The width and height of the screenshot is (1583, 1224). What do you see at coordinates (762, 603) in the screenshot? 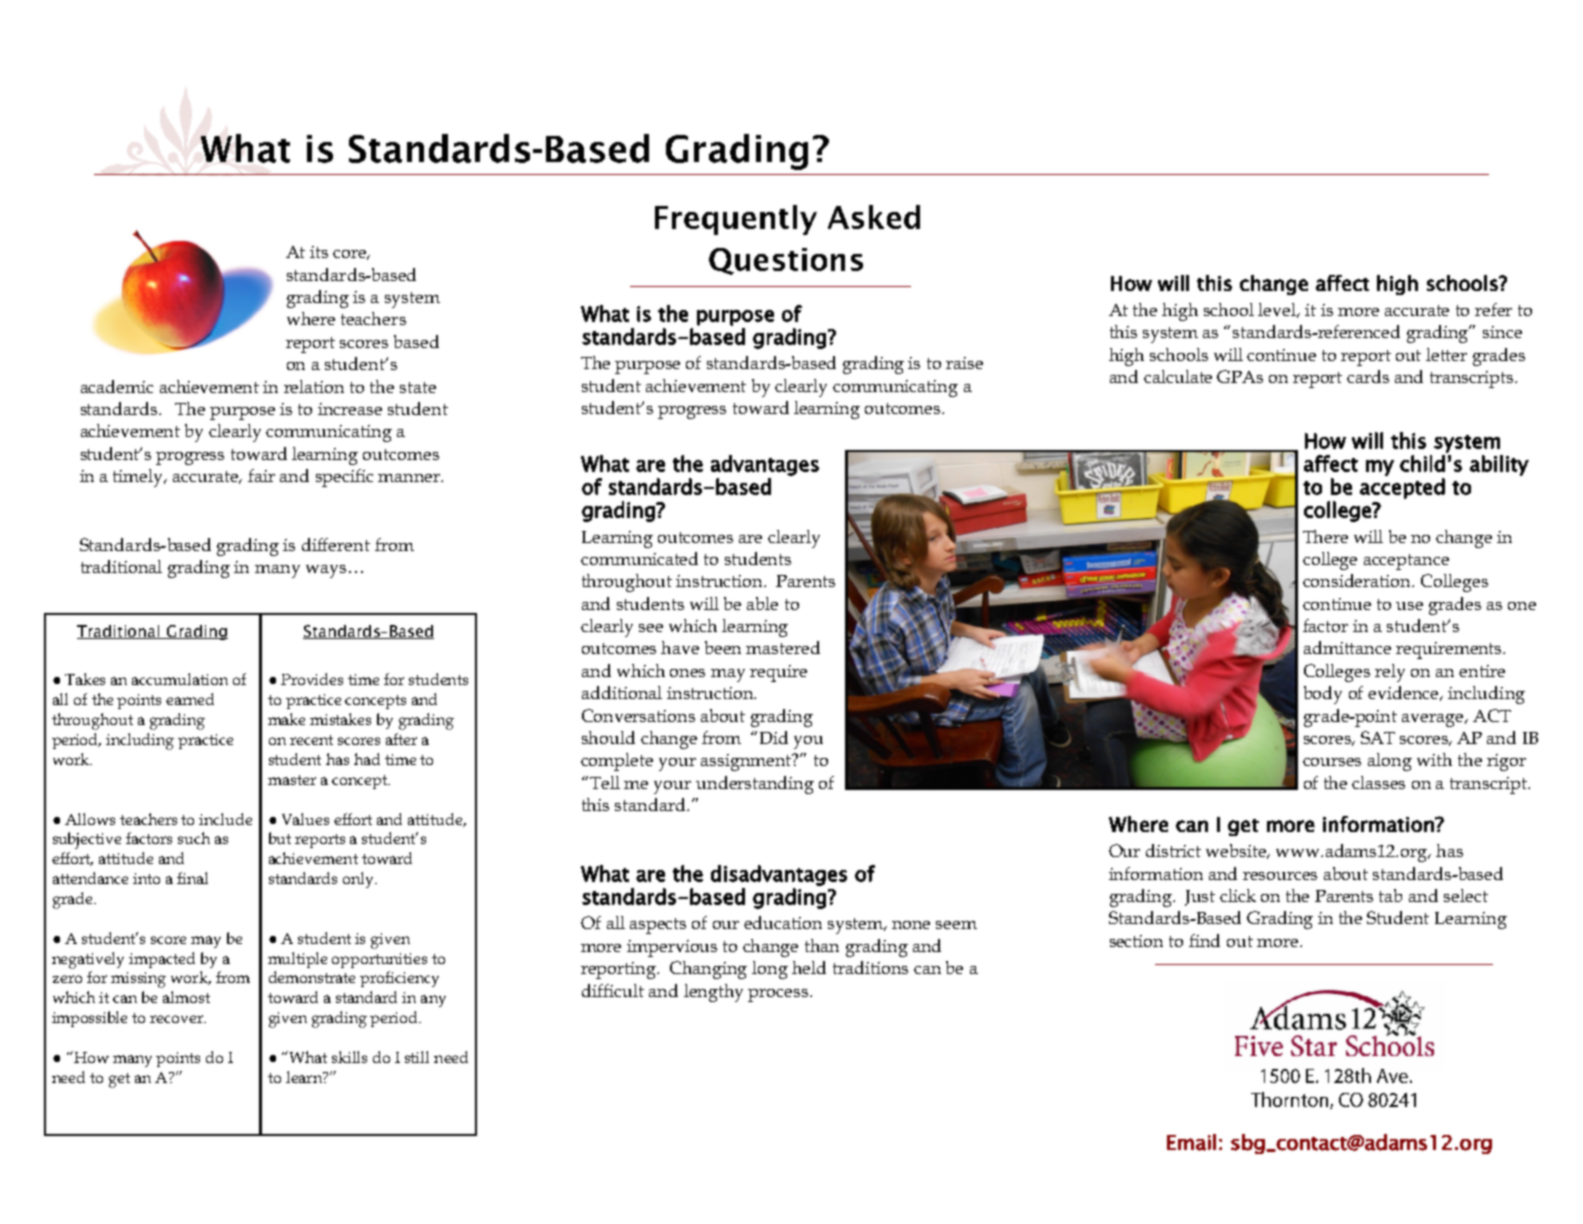
I see `able` at bounding box center [762, 603].
